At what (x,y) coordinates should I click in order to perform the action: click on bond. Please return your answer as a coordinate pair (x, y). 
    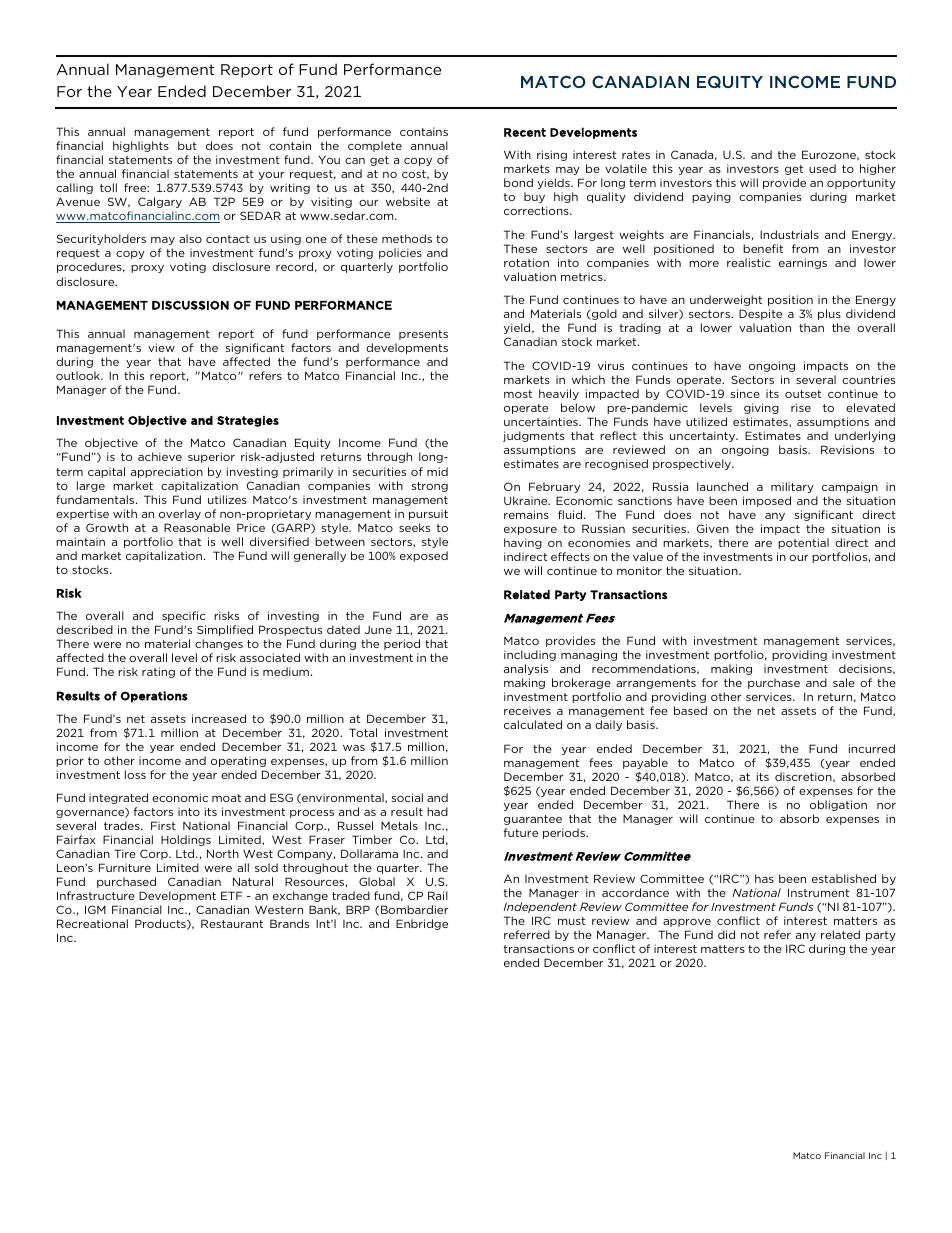
    Looking at the image, I should click on (518, 182).
